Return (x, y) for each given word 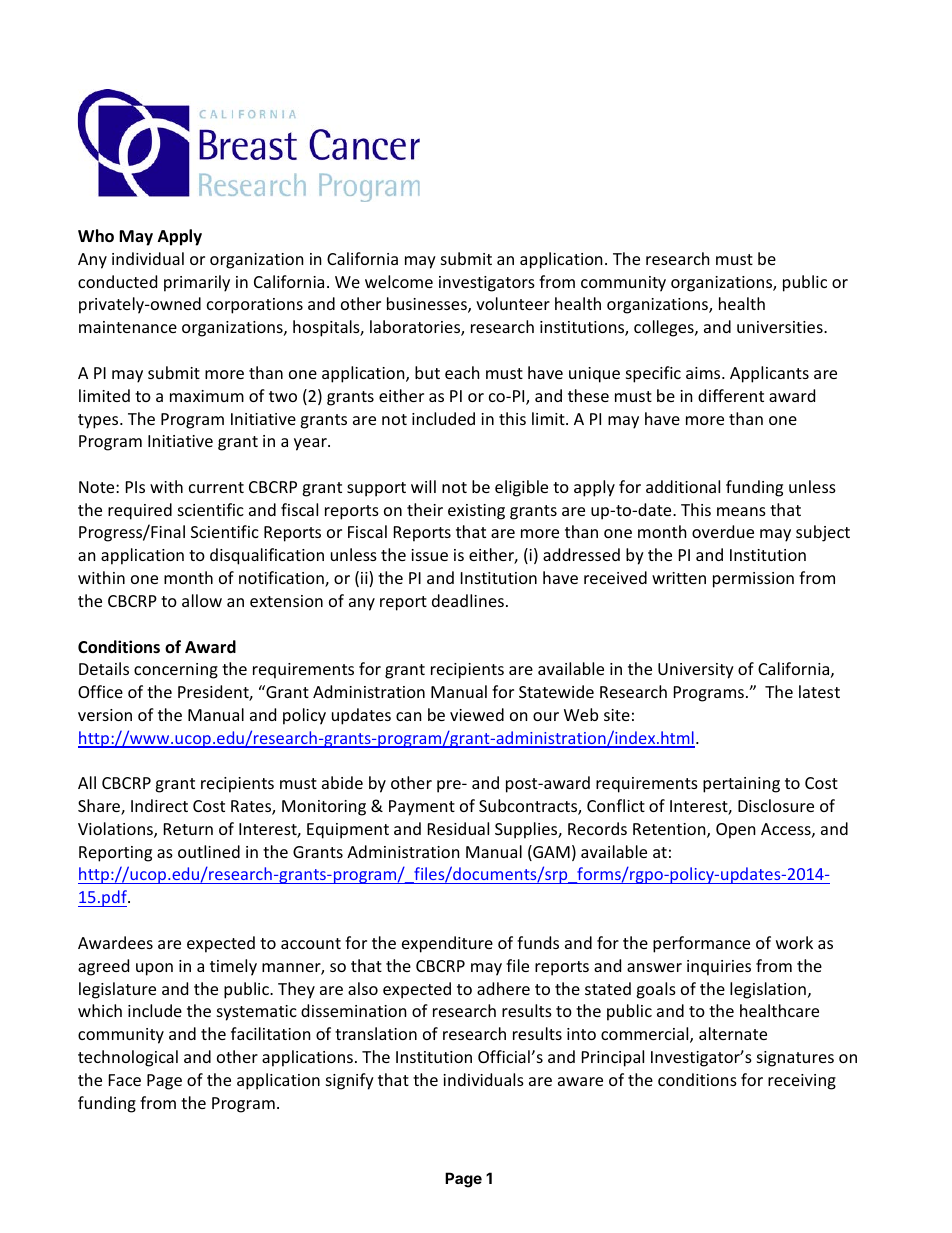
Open (736, 831)
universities (781, 327)
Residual (458, 828)
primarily (197, 283)
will (423, 486)
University (696, 671)
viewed (477, 714)
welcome (399, 281)
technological (128, 1058)
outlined (209, 851)
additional (683, 486)
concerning (176, 671)
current (216, 487)
